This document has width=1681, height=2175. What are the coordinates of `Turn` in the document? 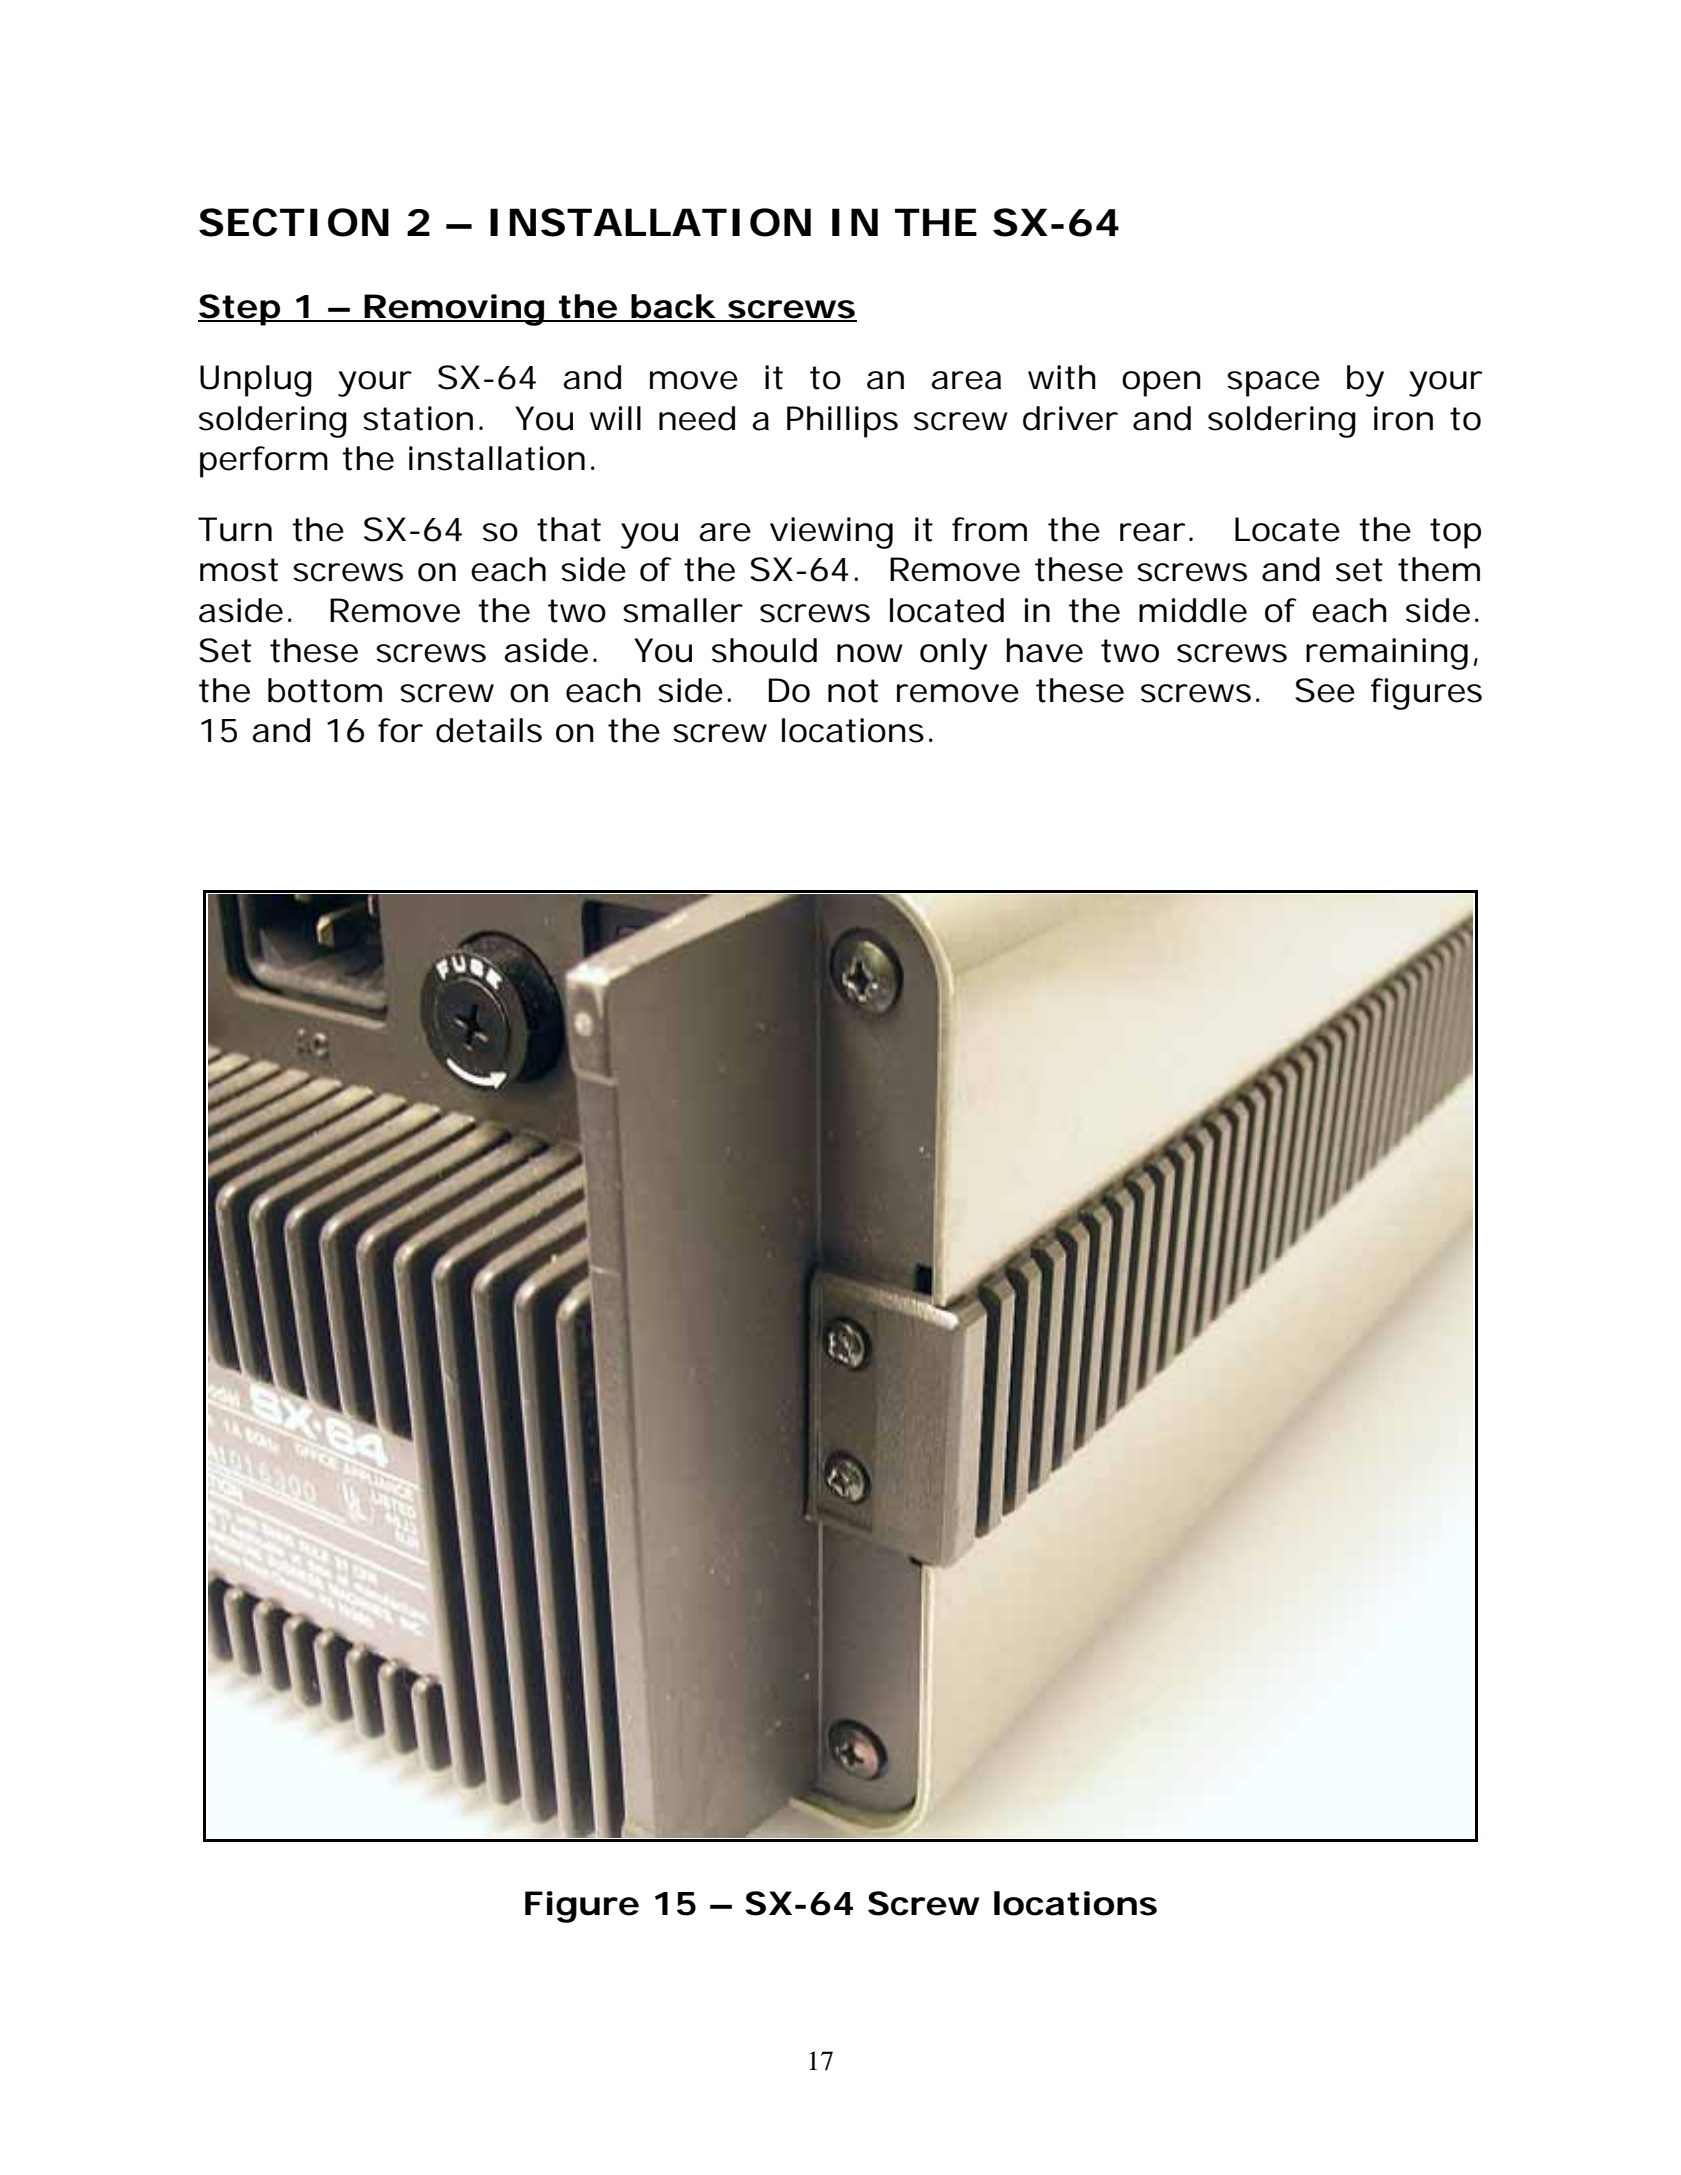 It's located at (235, 529).
